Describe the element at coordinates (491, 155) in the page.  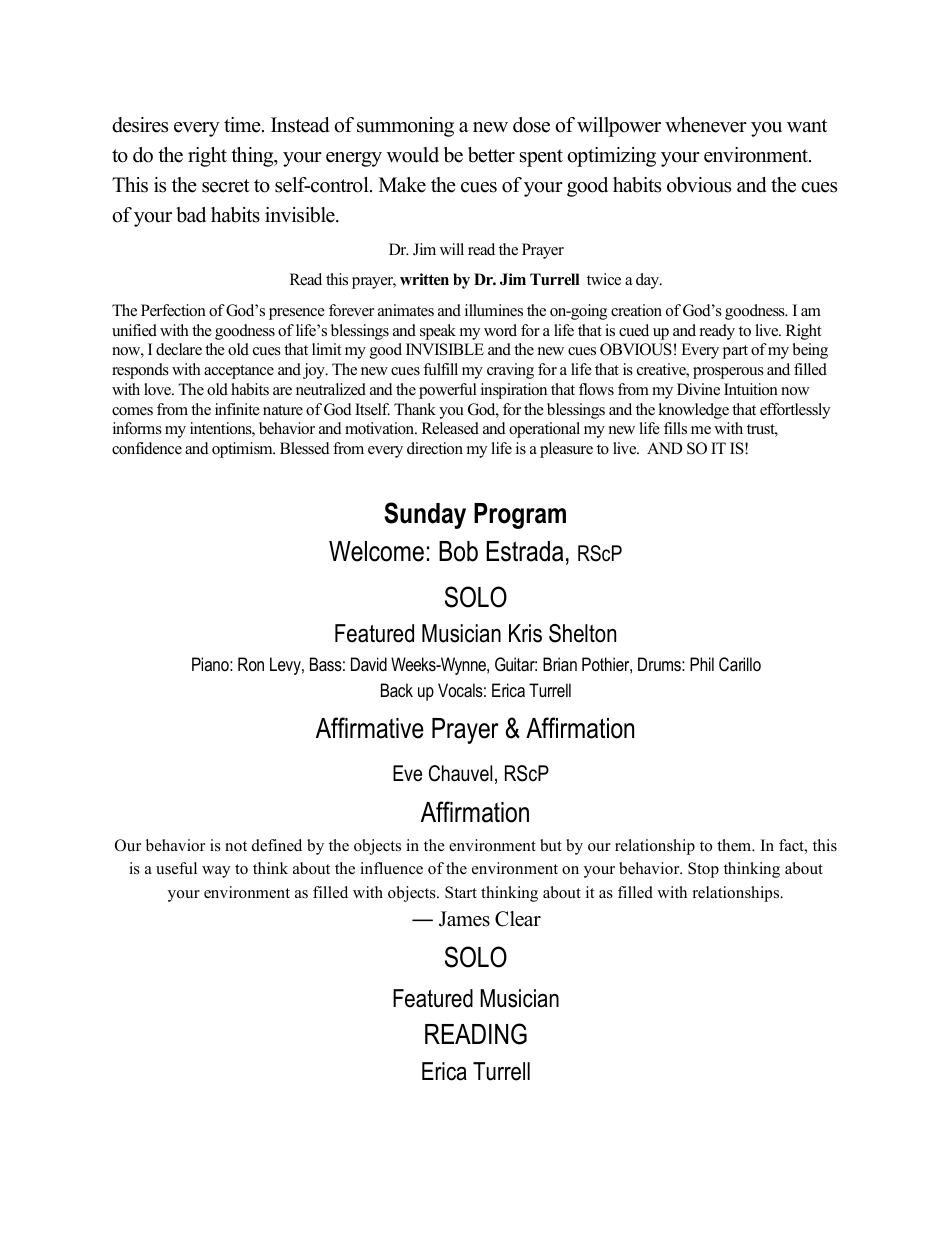
I see `better` at that location.
